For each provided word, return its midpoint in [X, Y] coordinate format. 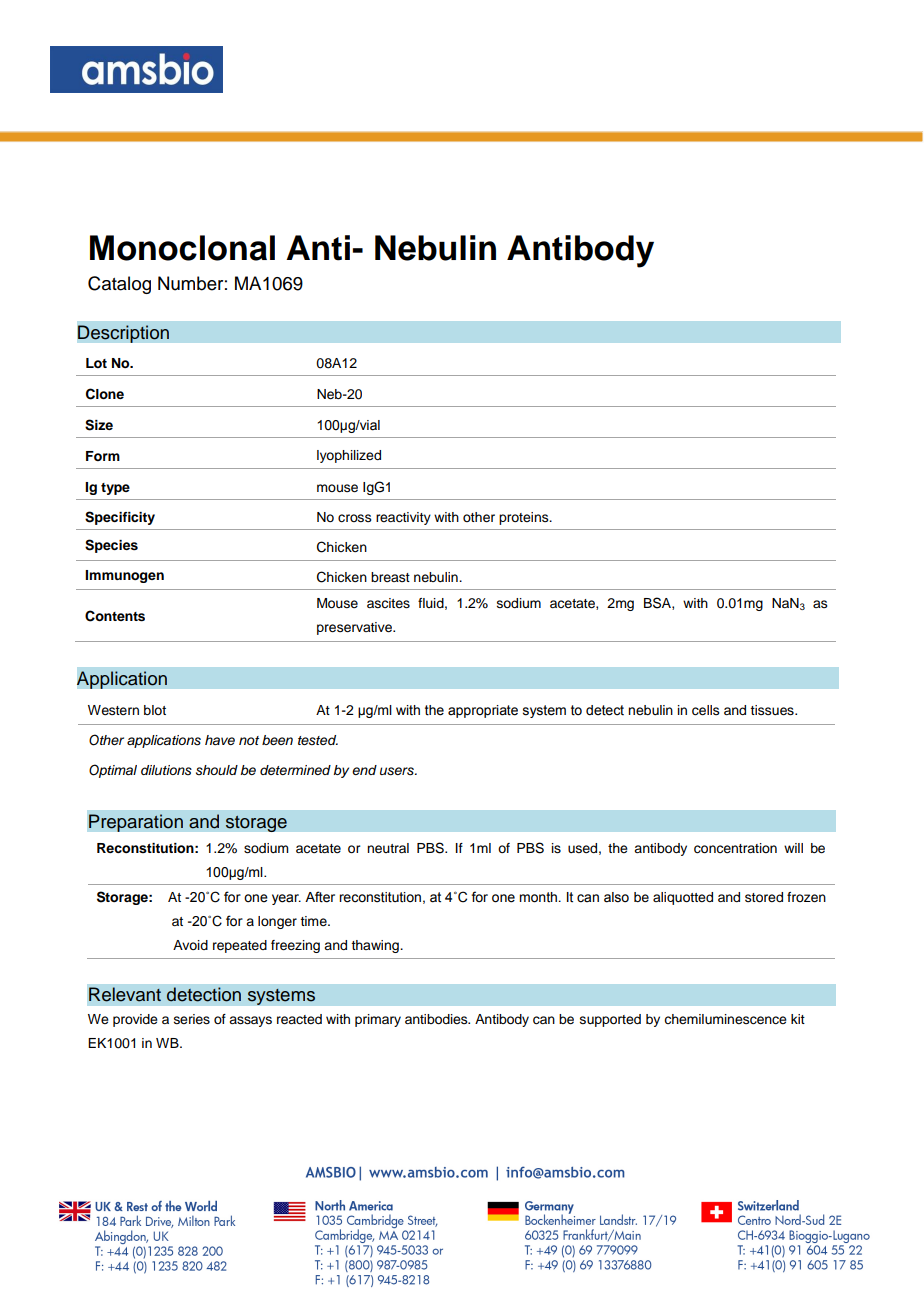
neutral [388, 848]
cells [706, 710]
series [192, 1019]
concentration [735, 848]
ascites [388, 603]
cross [355, 518]
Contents [115, 616]
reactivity [403, 518]
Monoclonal [182, 248]
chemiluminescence [725, 1019]
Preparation [136, 823]
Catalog [119, 285]
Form [103, 456]
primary [378, 1020]
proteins [525, 518]
